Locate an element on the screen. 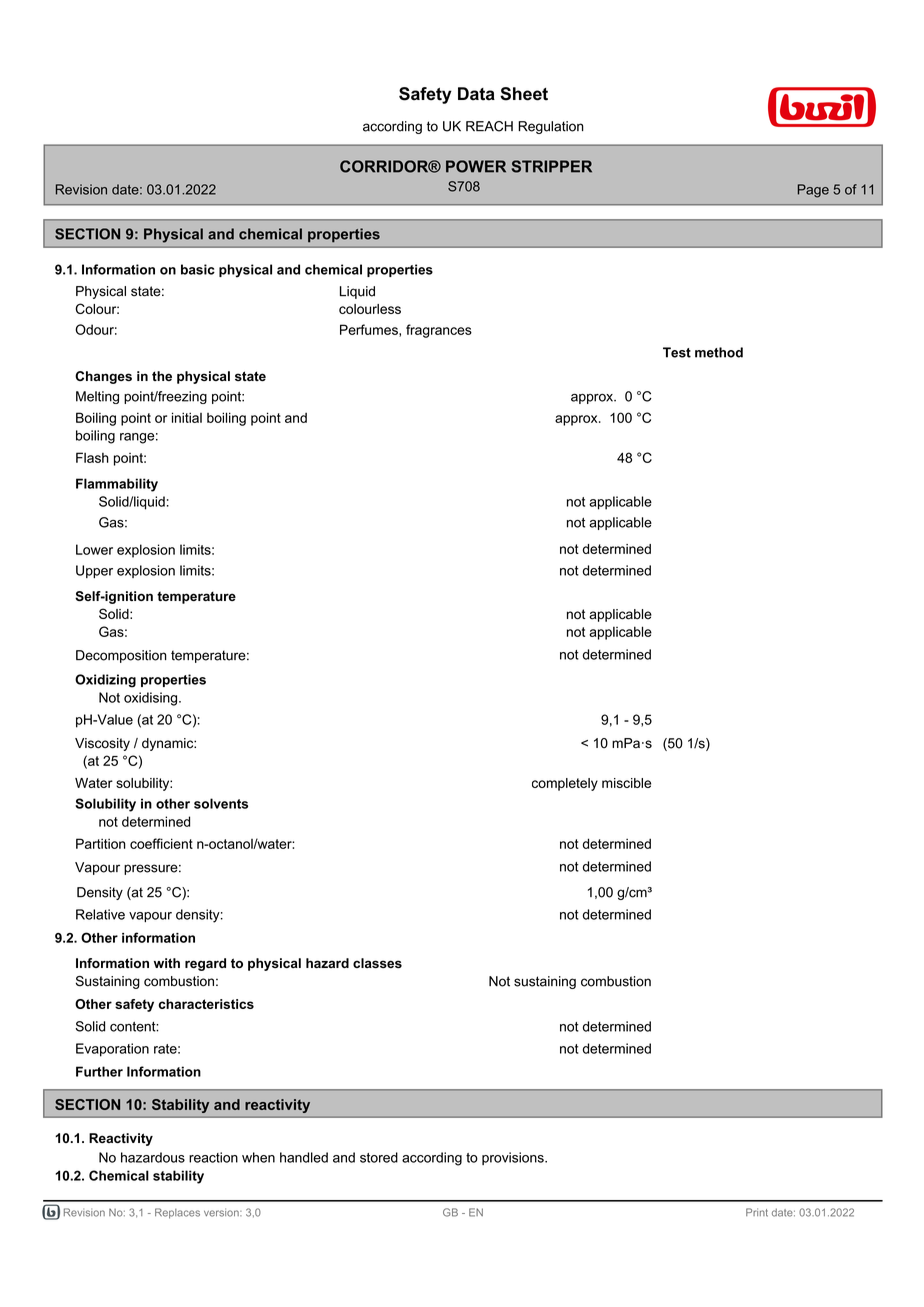 The image size is (924, 1307). Print is located at coordinates (757, 1212).
